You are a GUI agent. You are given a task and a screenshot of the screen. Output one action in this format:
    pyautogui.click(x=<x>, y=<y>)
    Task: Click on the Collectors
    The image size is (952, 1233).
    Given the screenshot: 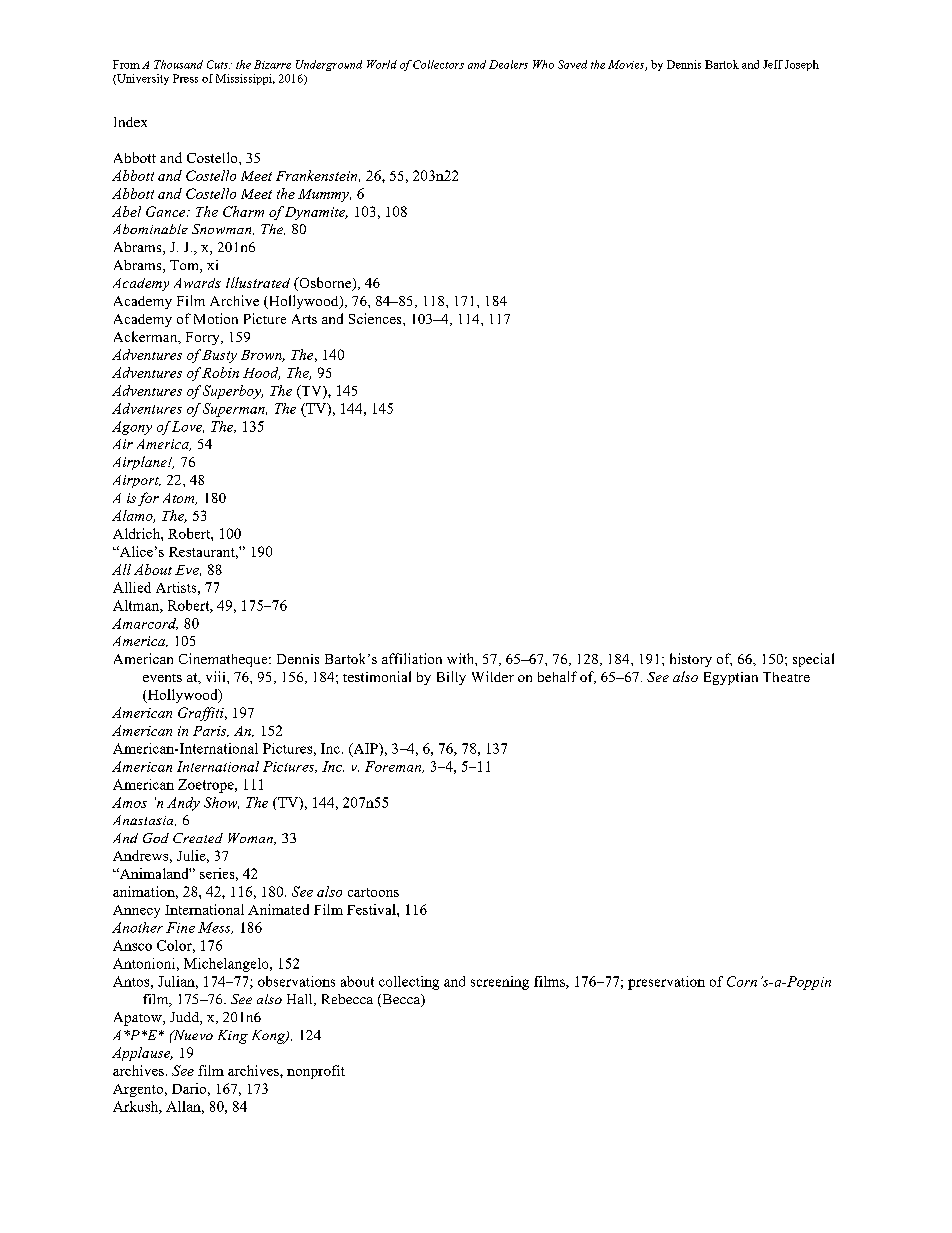 What is the action you would take?
    pyautogui.click(x=438, y=64)
